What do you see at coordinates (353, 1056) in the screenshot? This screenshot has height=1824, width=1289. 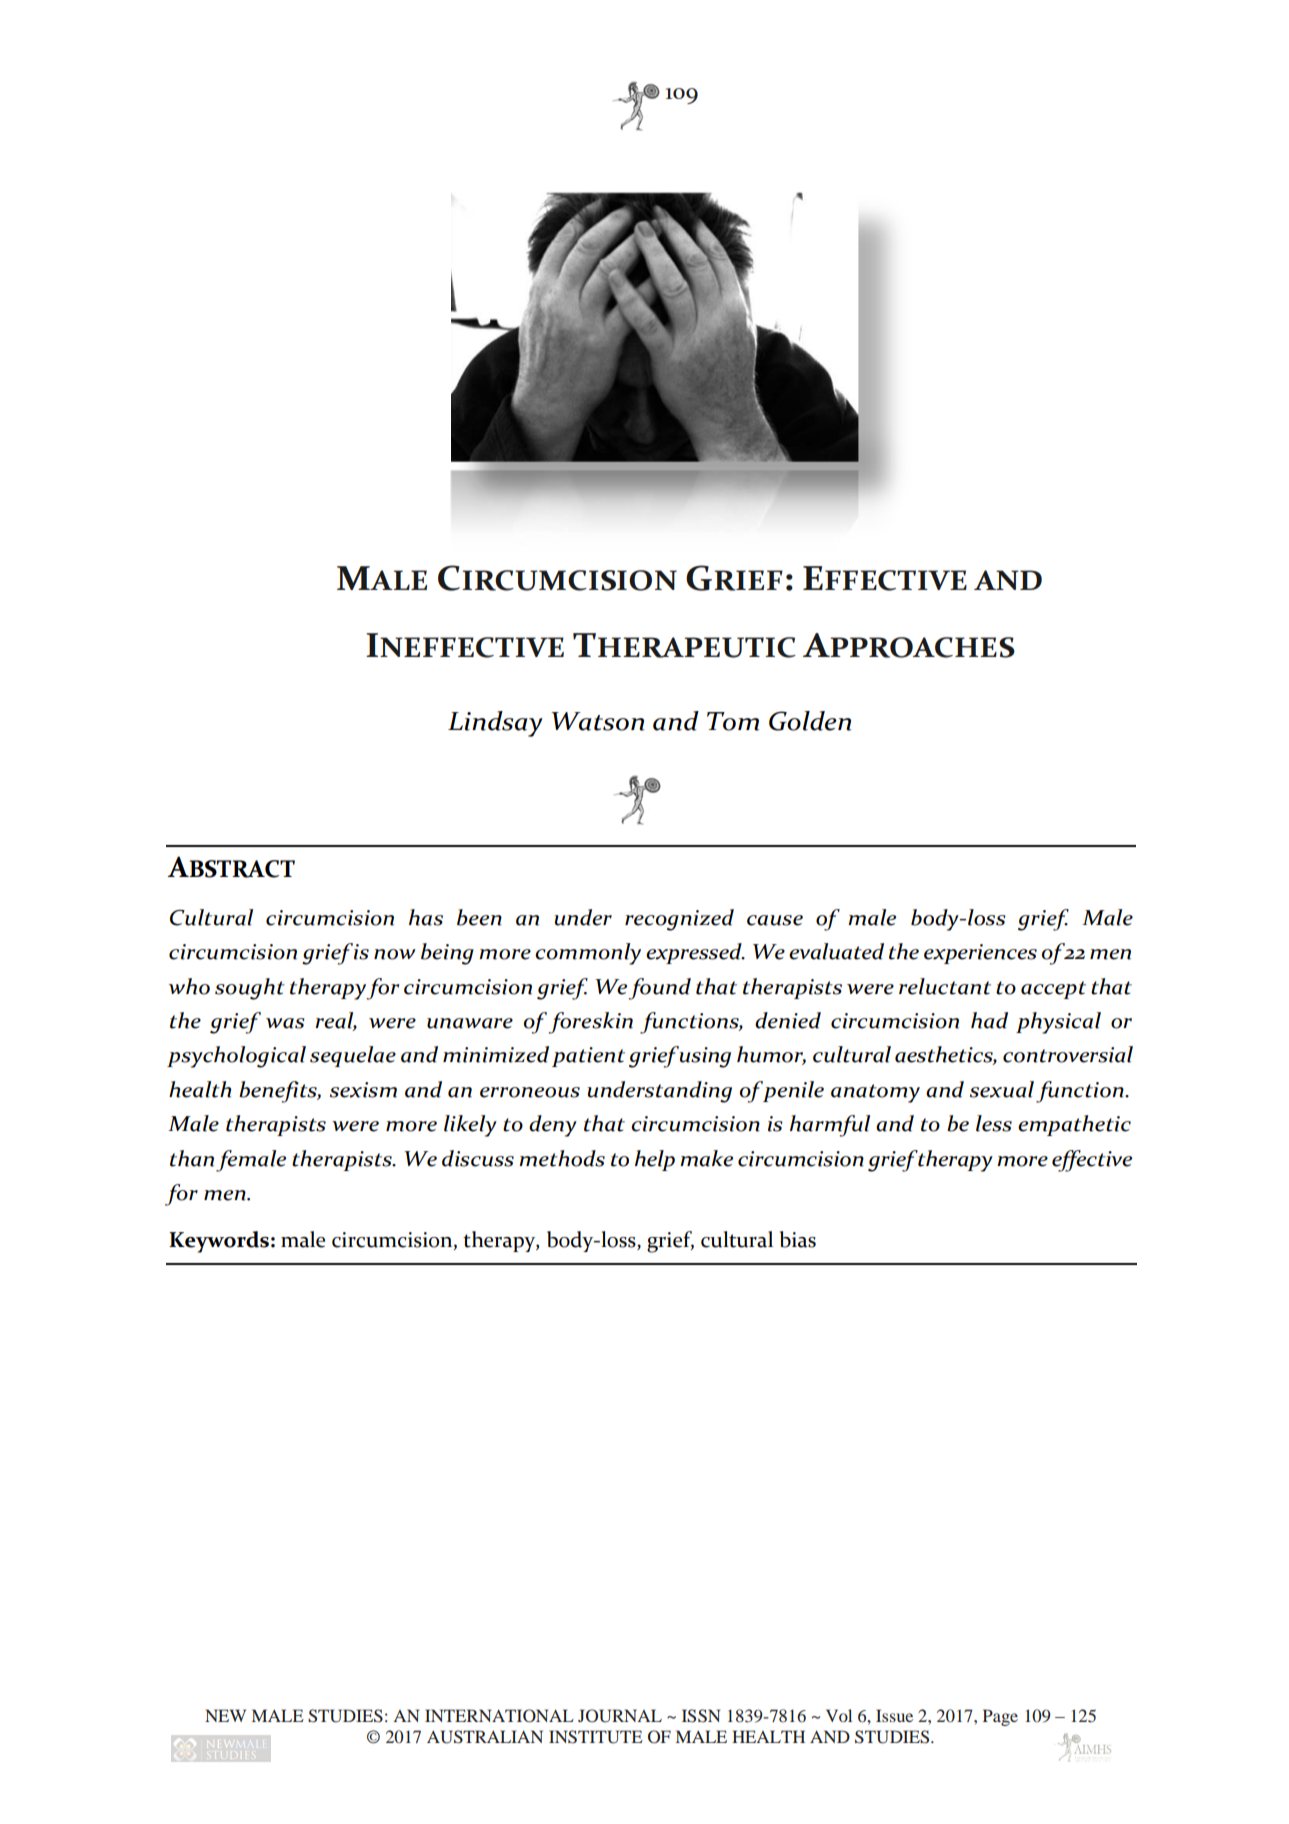 I see `sequelae` at bounding box center [353, 1056].
